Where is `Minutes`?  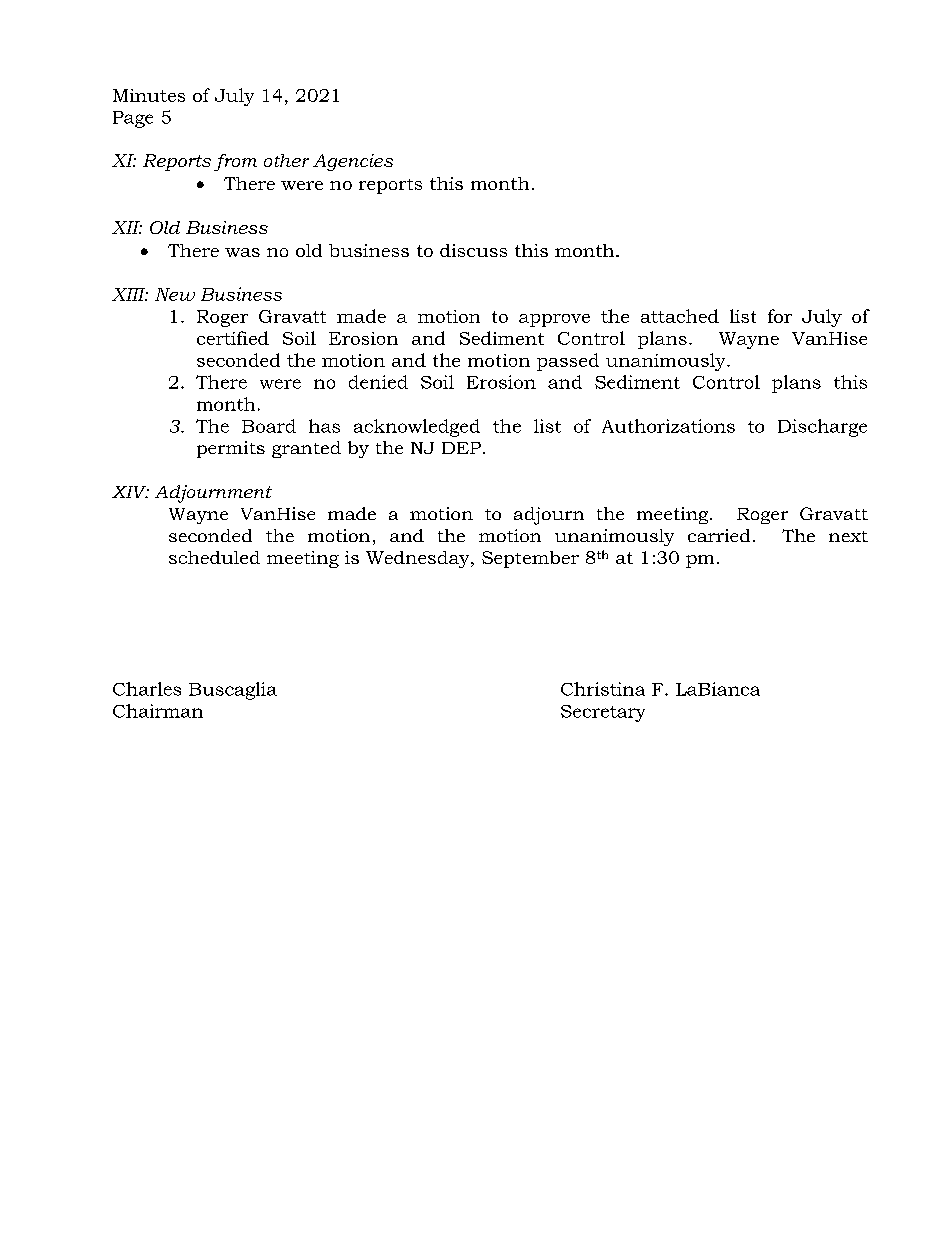 Minutes is located at coordinates (149, 95).
